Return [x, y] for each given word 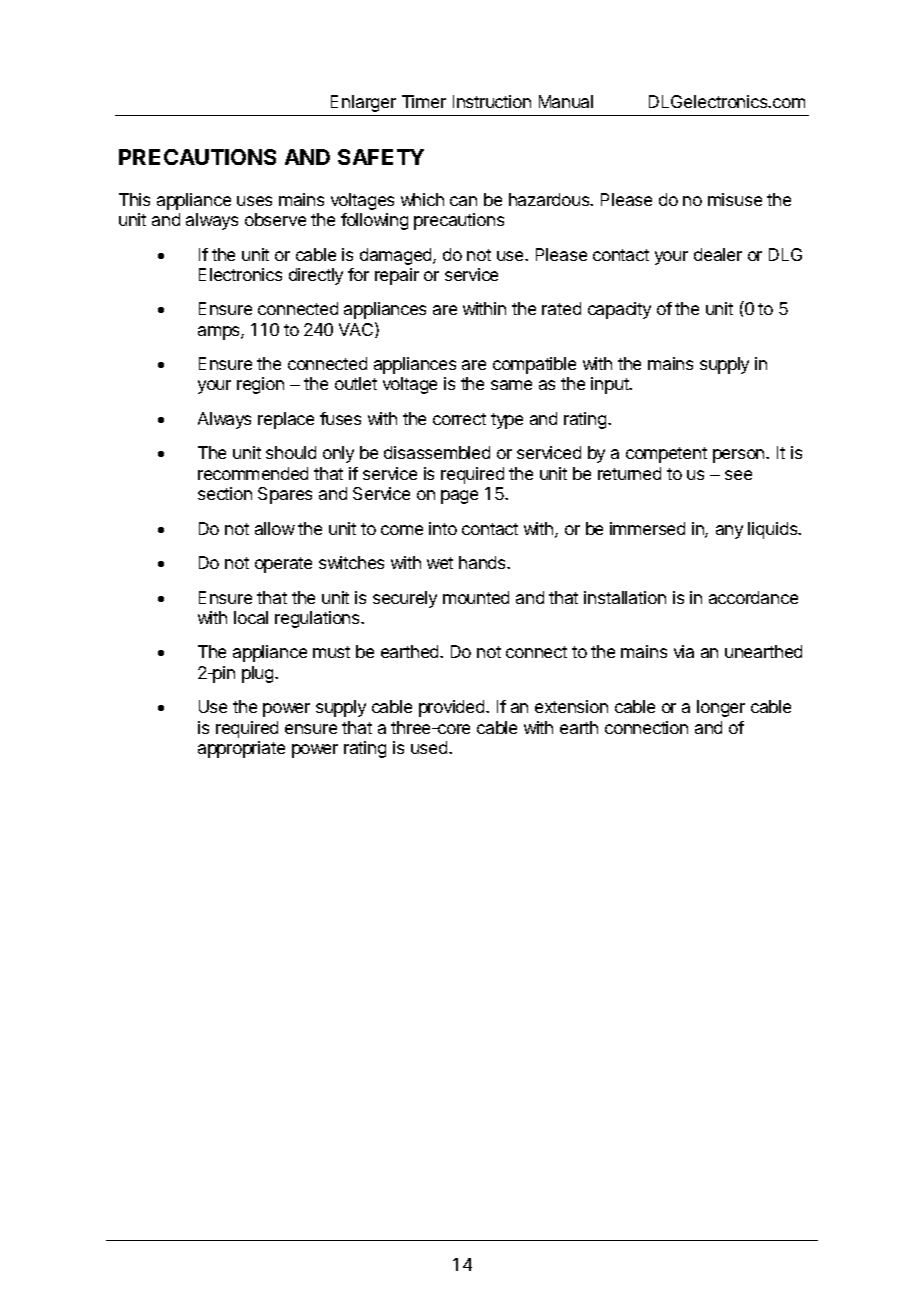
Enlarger [363, 103]
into [443, 528]
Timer [424, 101]
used [430, 747]
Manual [566, 101]
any [729, 532]
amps [220, 333]
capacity [619, 310]
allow [275, 528]
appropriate [241, 749]
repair [397, 276]
